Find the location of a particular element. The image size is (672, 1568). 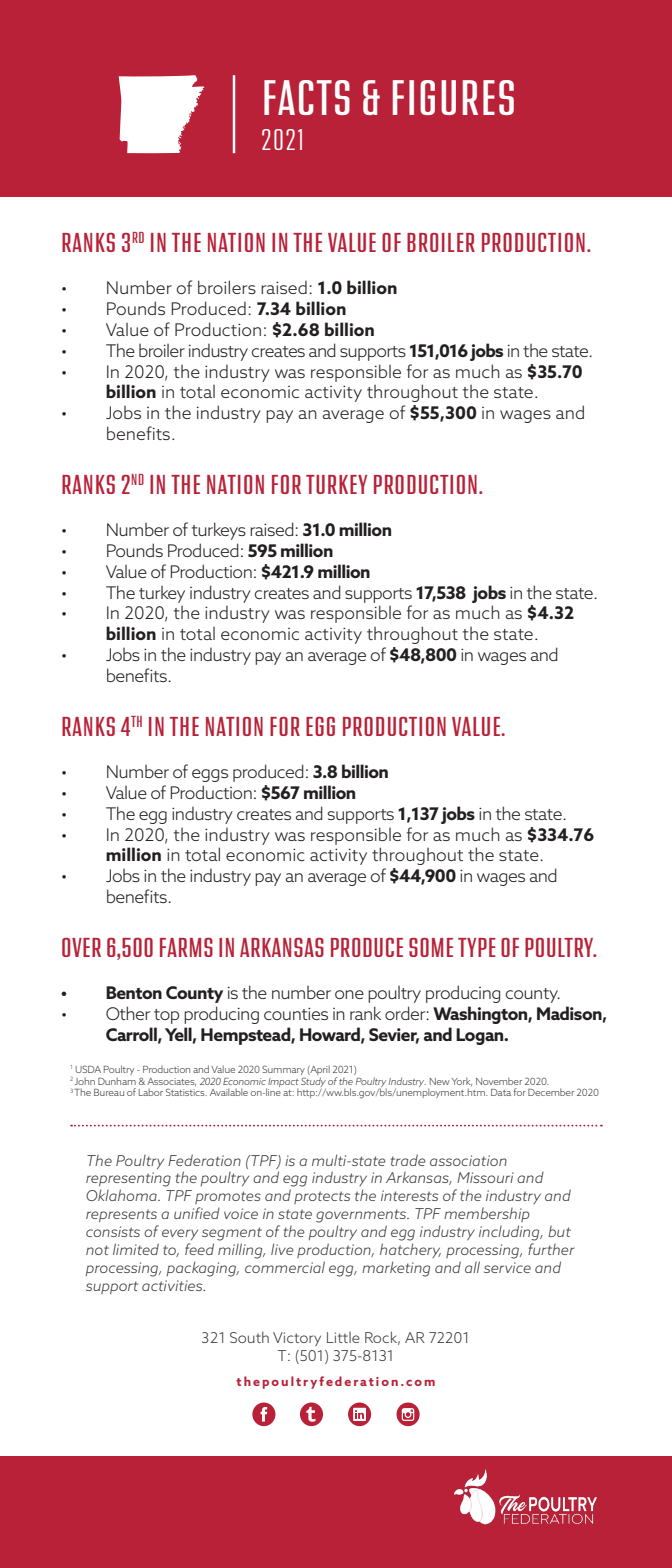

FARMS is located at coordinates (186, 947).
